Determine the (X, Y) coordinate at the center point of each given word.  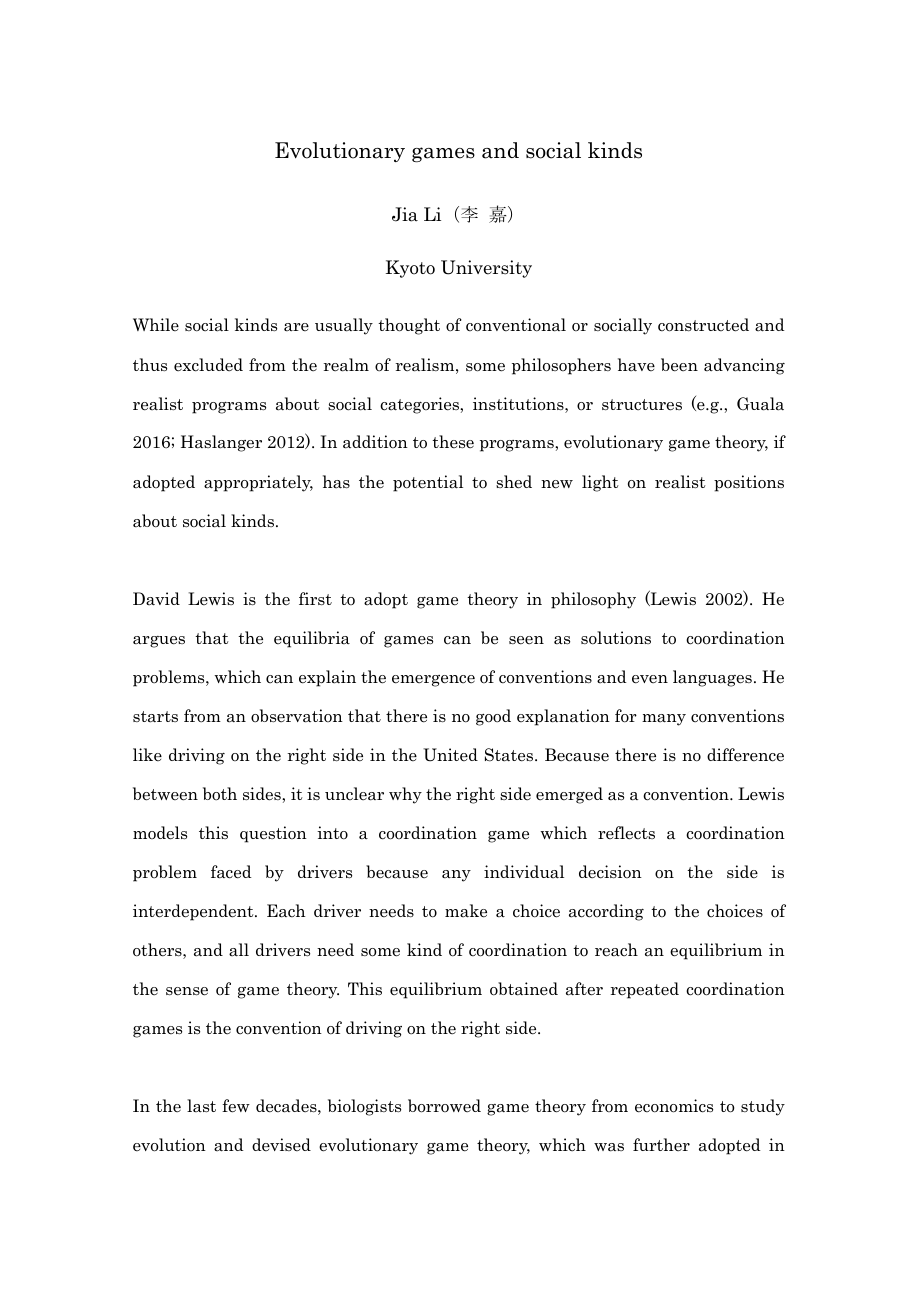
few (236, 1106)
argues (159, 642)
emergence (433, 681)
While (156, 324)
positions (749, 483)
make (466, 911)
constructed (703, 325)
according (606, 912)
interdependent (194, 912)
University (486, 269)
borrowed (444, 1106)
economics (674, 1106)
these (453, 441)
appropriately (258, 483)
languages (712, 678)
